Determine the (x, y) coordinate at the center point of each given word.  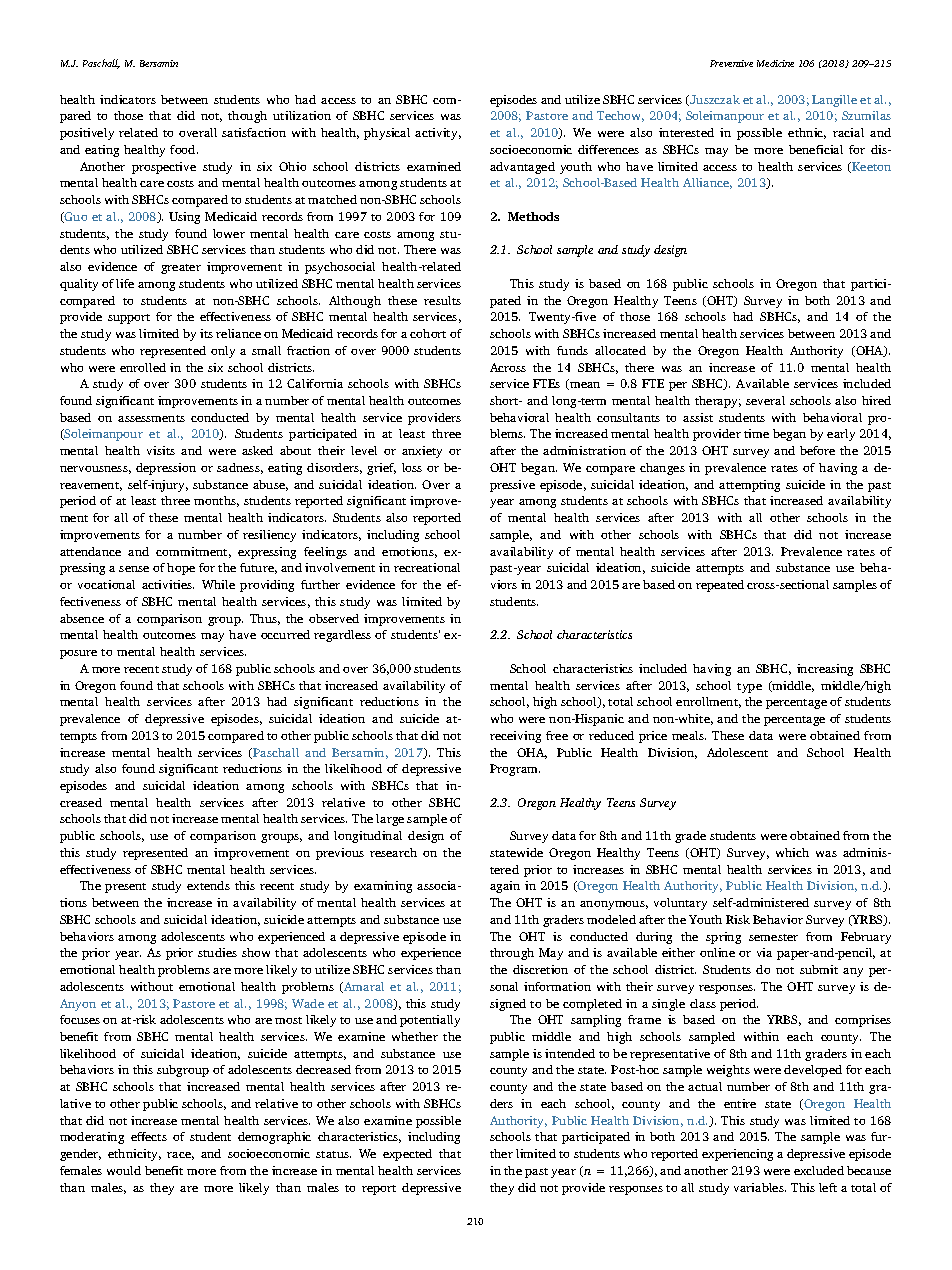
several (765, 400)
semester (773, 937)
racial (848, 132)
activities (168, 584)
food (184, 149)
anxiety (422, 452)
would (124, 1170)
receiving (515, 737)
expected (407, 1155)
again (505, 887)
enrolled (143, 367)
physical (387, 134)
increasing (825, 670)
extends (208, 885)
